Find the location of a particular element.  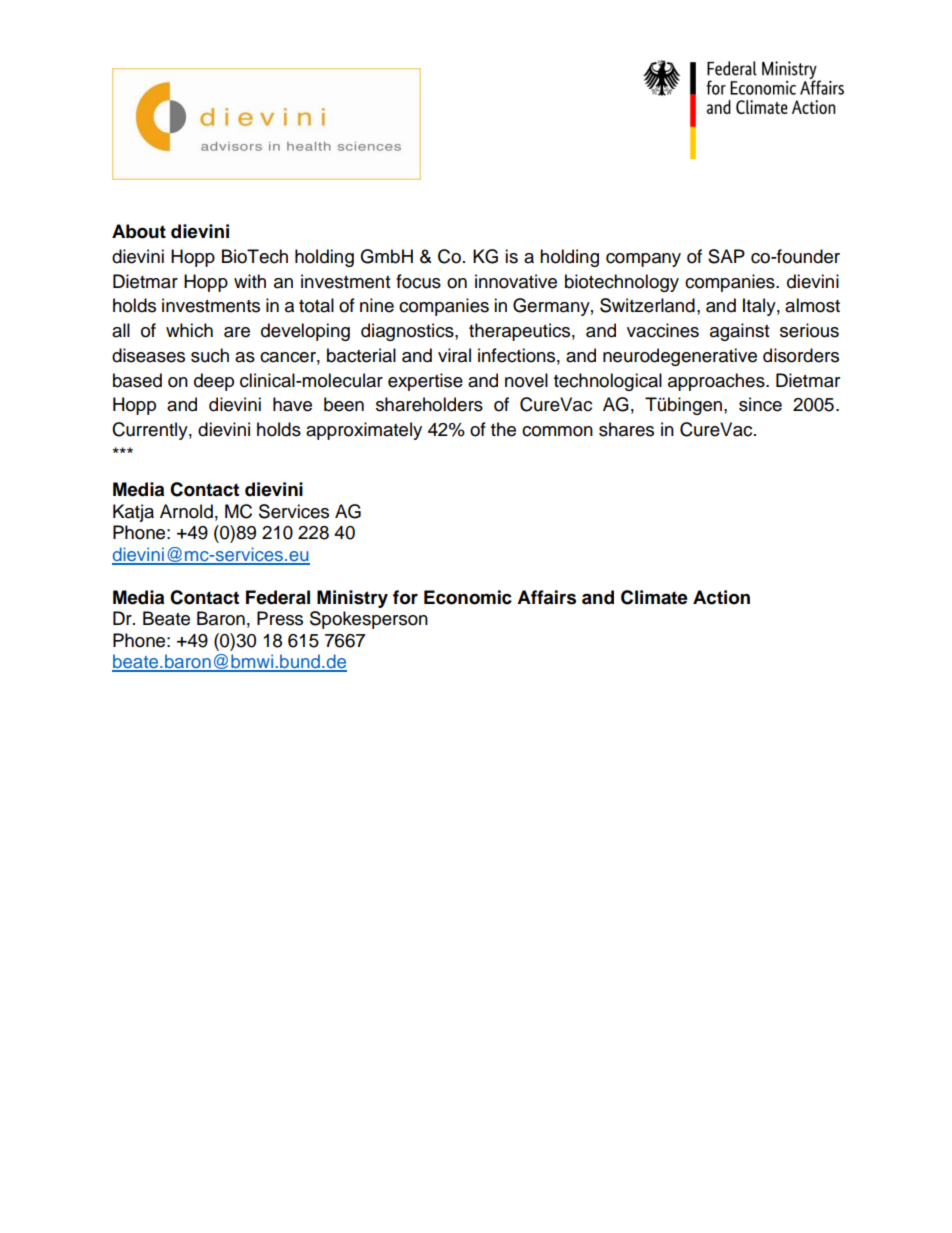

Action is located at coordinates (721, 597).
